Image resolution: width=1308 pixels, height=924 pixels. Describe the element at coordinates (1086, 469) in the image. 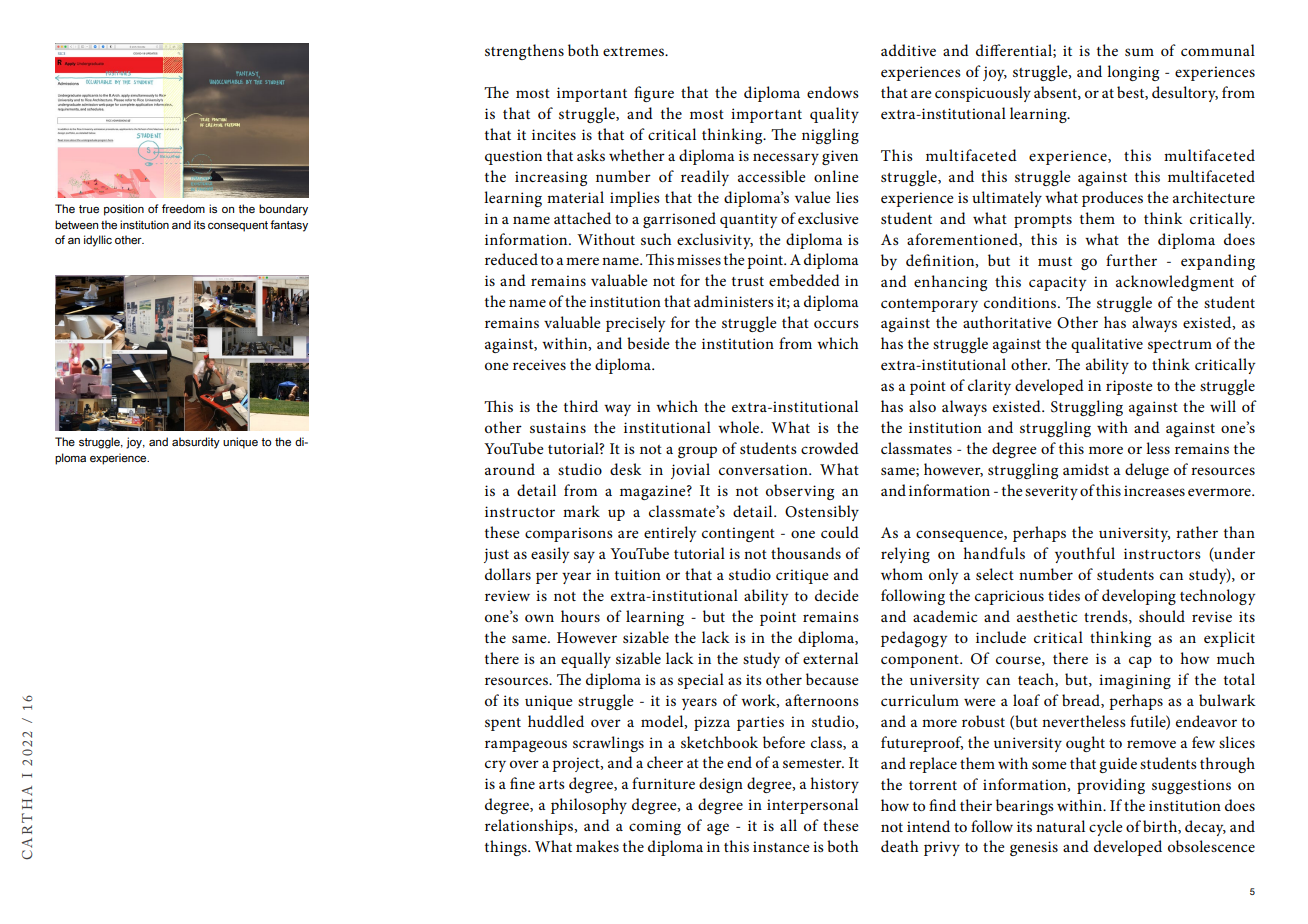

I see `amidst` at that location.
